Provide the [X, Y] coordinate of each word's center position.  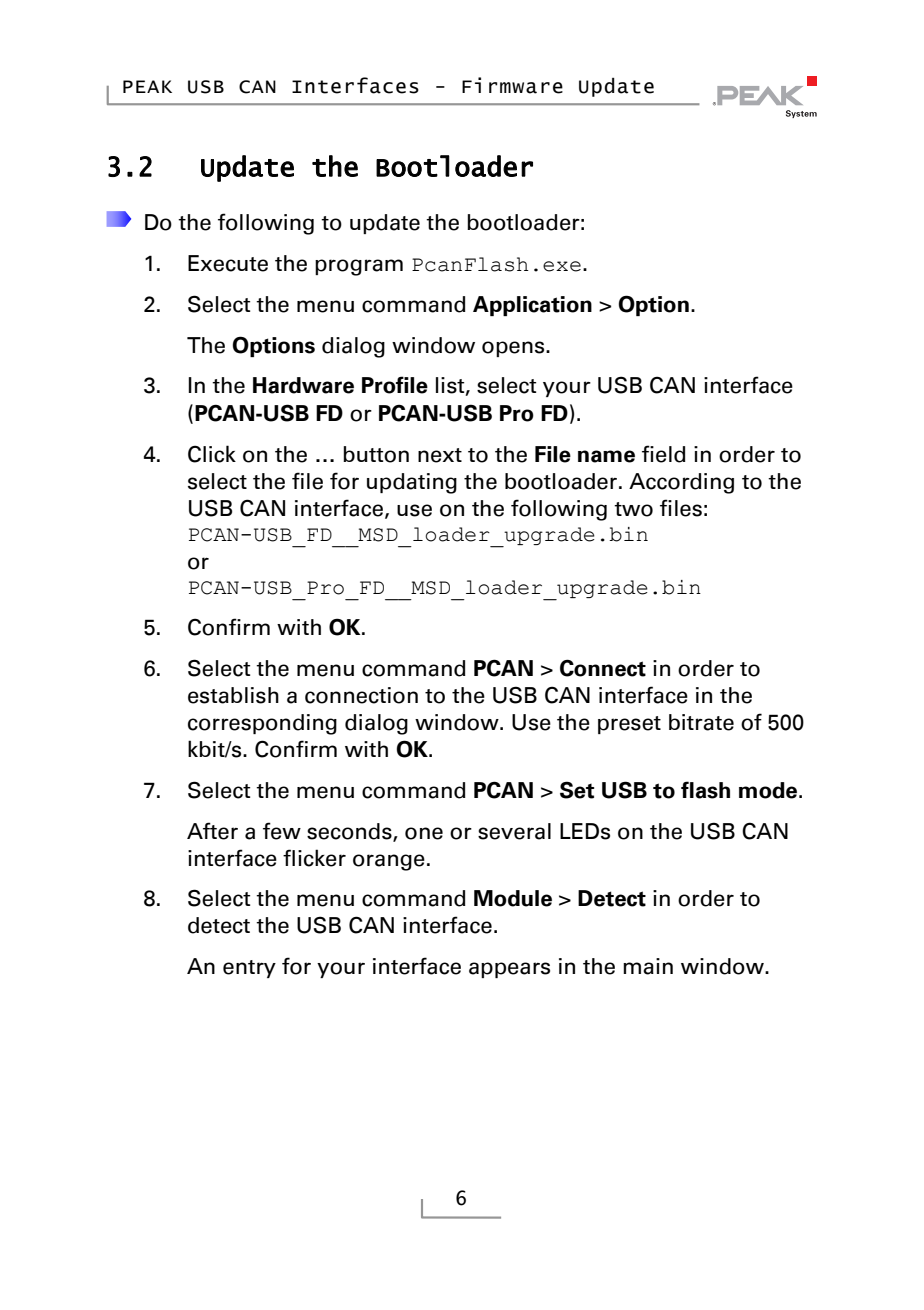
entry [249, 969]
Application [532, 306]
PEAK [147, 86]
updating [412, 483]
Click [212, 454]
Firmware [512, 85]
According [681, 483]
